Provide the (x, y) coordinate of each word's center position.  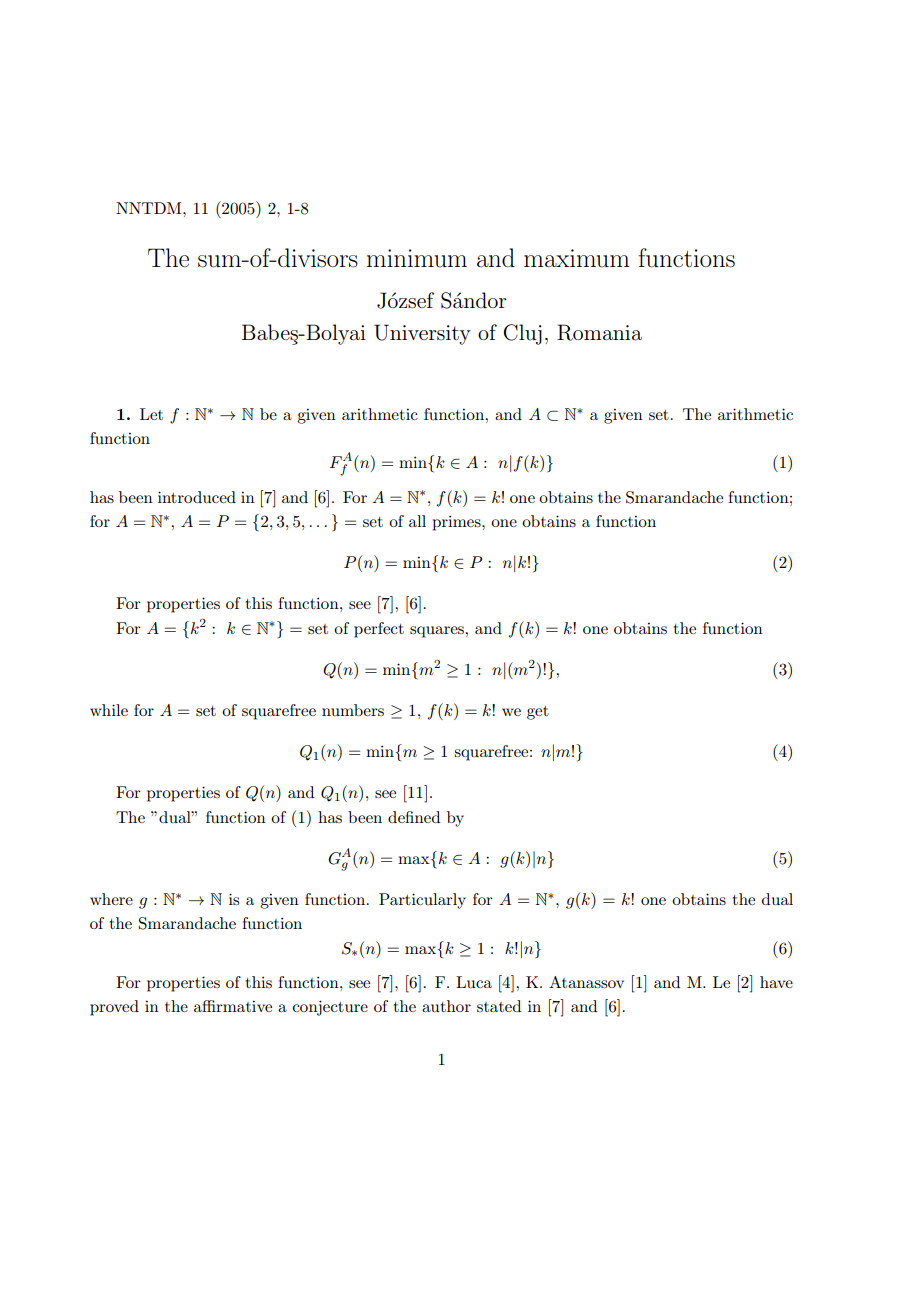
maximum (577, 258)
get (538, 713)
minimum (417, 258)
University (422, 334)
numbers (353, 710)
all (417, 521)
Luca (474, 982)
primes (457, 523)
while (109, 710)
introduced (197, 497)
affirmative (233, 1006)
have (776, 982)
